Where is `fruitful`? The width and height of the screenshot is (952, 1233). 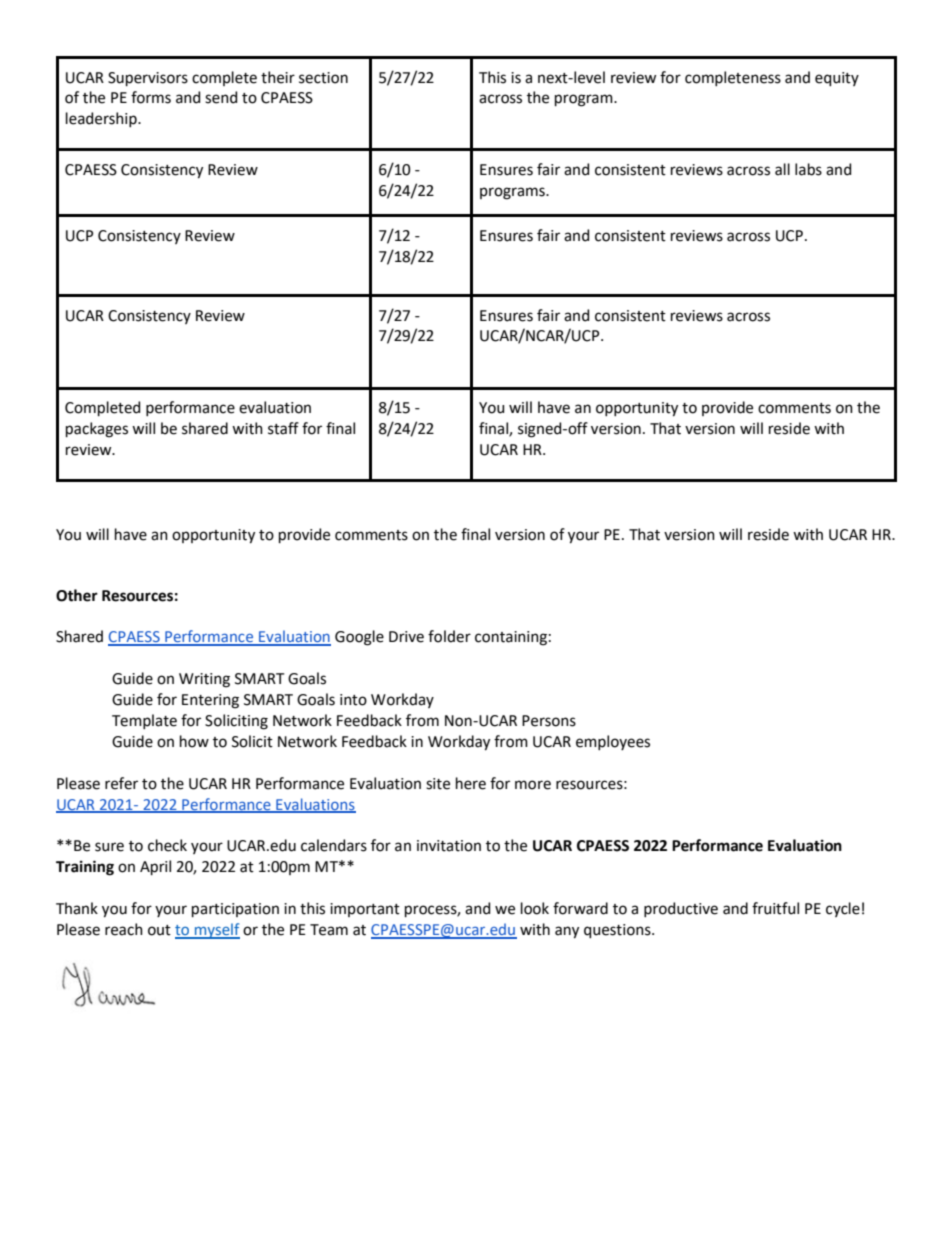
fruitful is located at coordinates (775, 908).
